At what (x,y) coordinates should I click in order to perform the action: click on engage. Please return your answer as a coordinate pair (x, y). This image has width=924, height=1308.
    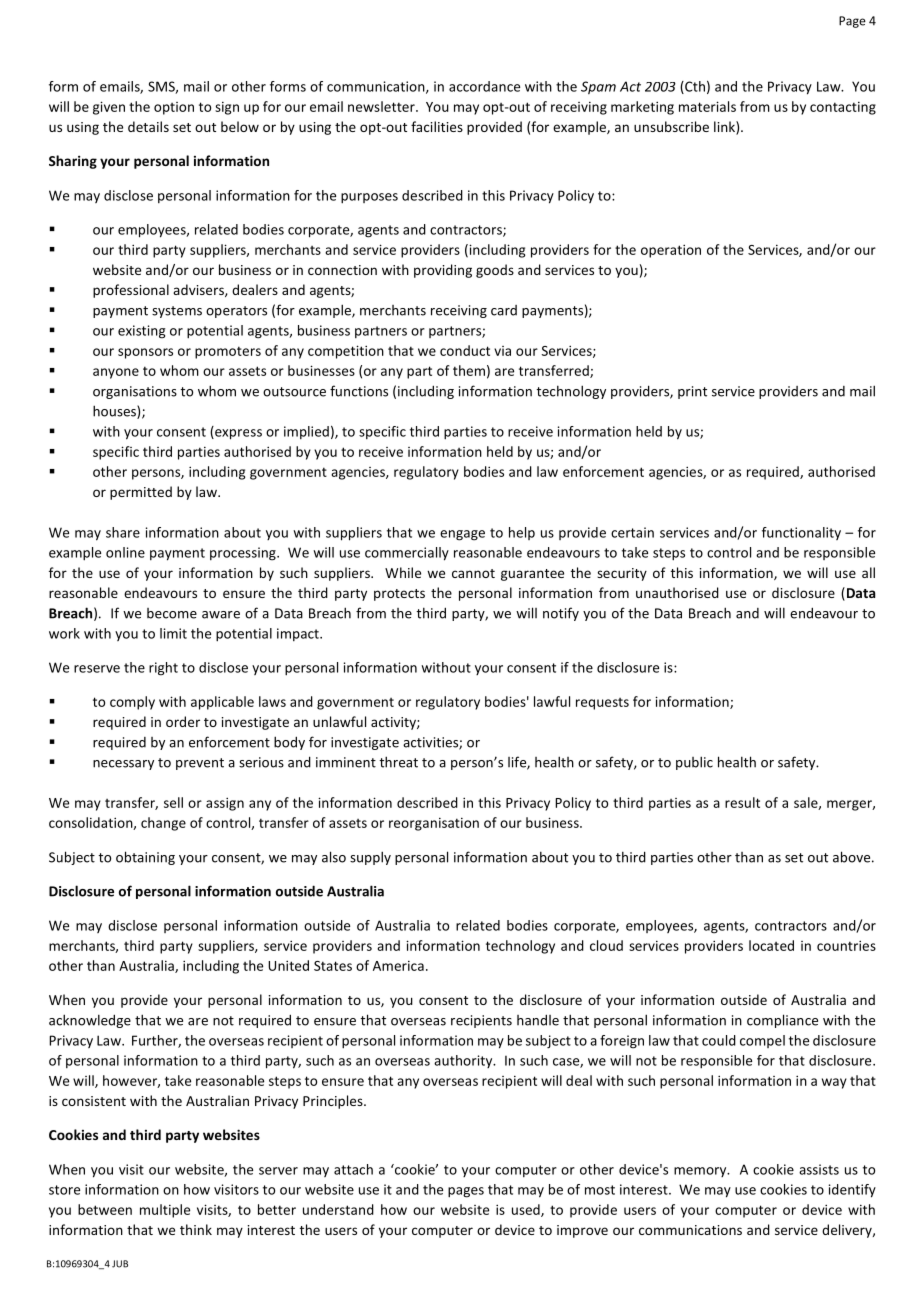
    Looking at the image, I should click on (462, 535).
